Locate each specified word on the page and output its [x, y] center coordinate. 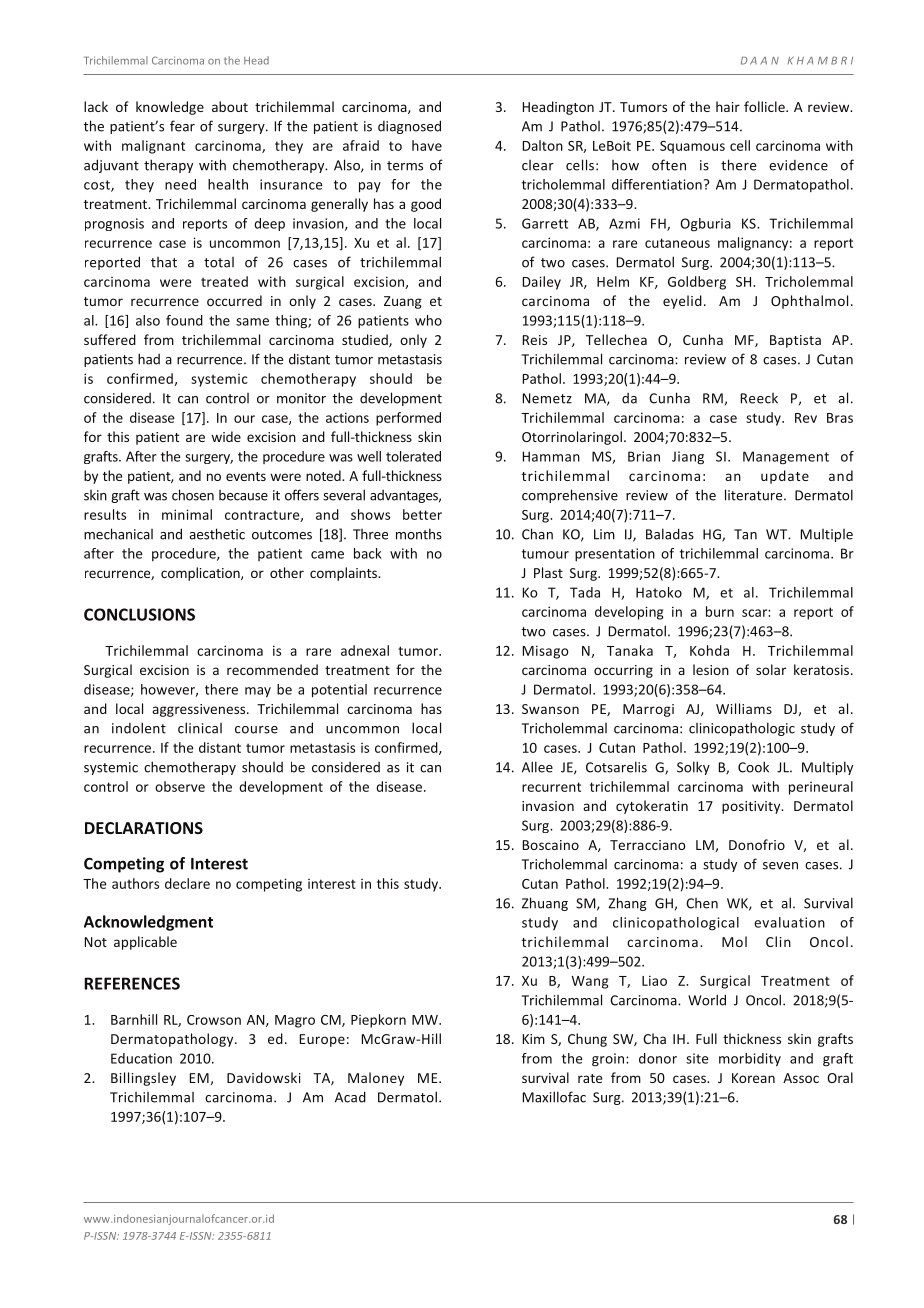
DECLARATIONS [144, 828]
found [184, 320]
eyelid [682, 302]
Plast [548, 572]
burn [720, 611]
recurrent [551, 787]
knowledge [170, 108]
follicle [765, 106]
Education [141, 1058]
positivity [752, 807]
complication [201, 574]
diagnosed [409, 127]
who [428, 320]
